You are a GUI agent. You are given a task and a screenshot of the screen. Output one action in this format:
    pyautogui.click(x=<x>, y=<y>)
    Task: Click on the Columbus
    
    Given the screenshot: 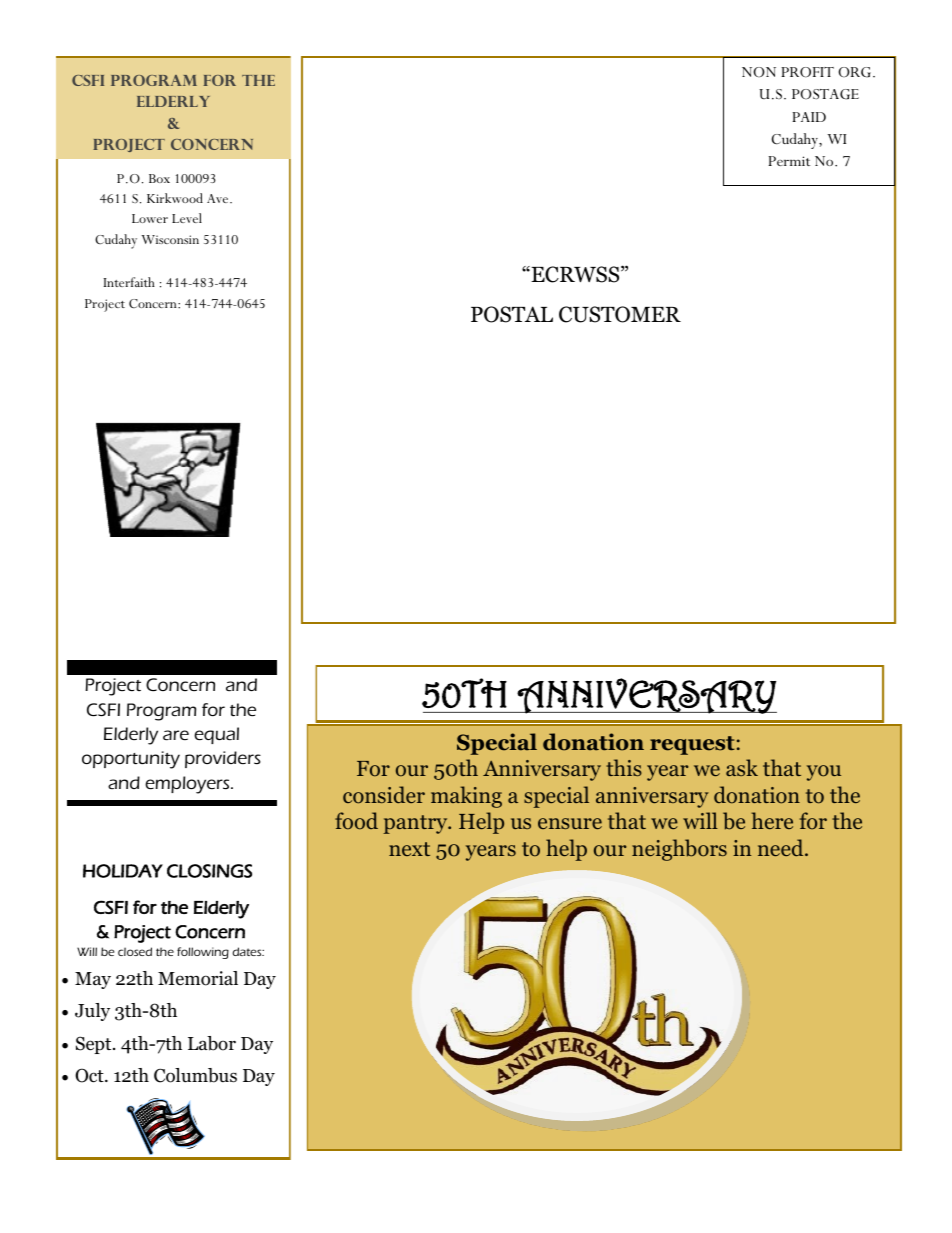 What is the action you would take?
    pyautogui.click(x=195, y=1075)
